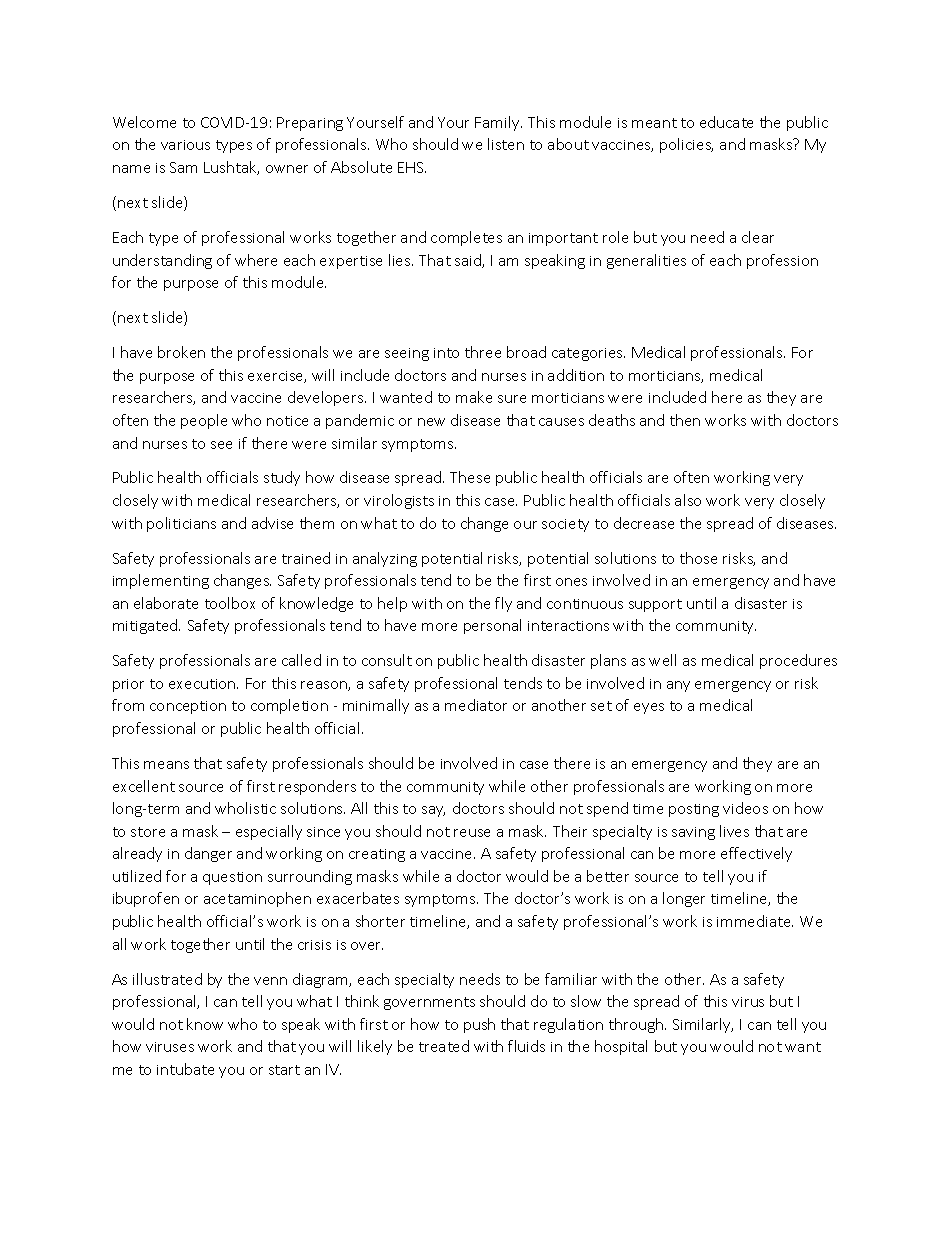 This document has height=1233, width=952. Describe the element at coordinates (686, 145) in the document. I see `policies` at that location.
